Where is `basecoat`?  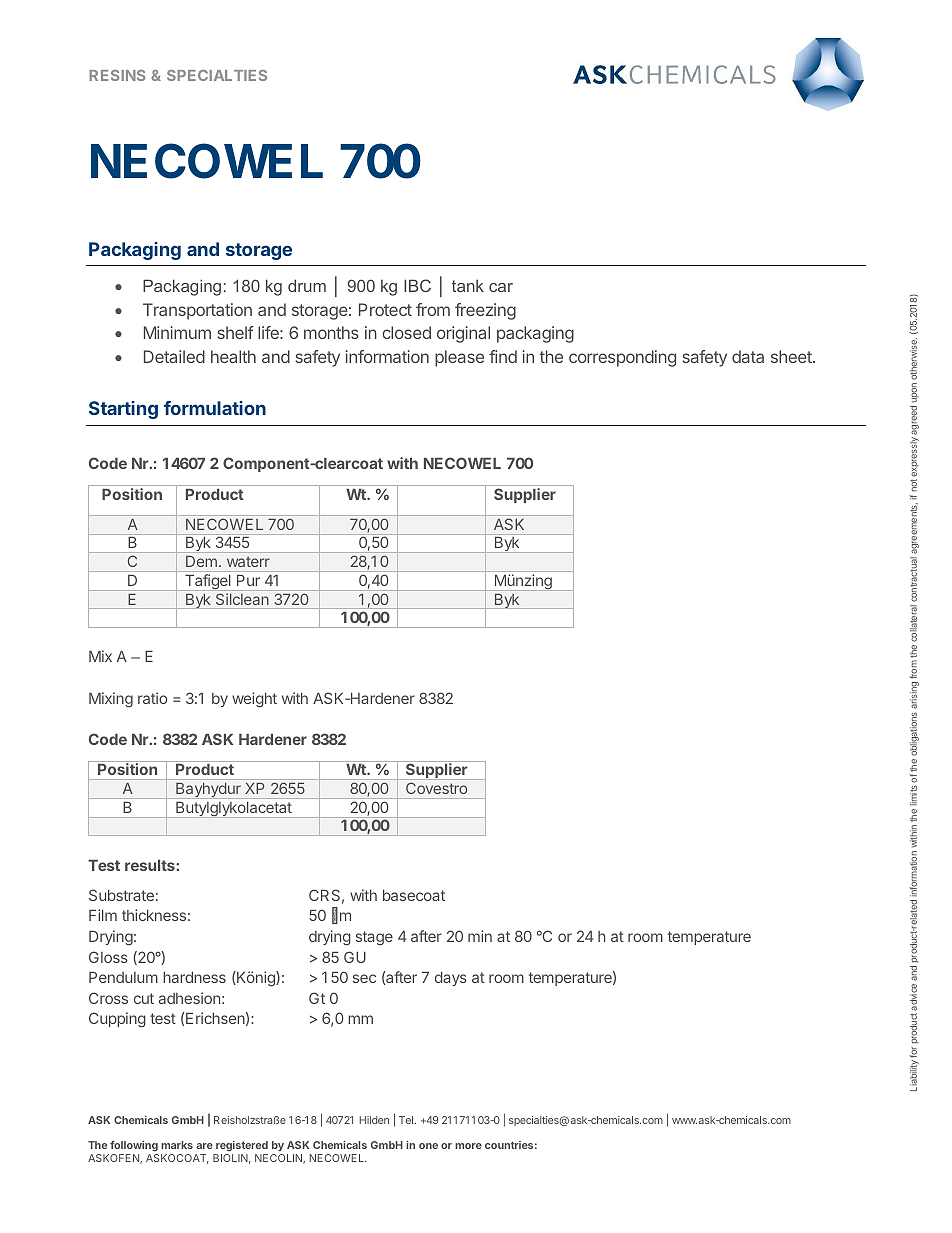 basecoat is located at coordinates (414, 895).
